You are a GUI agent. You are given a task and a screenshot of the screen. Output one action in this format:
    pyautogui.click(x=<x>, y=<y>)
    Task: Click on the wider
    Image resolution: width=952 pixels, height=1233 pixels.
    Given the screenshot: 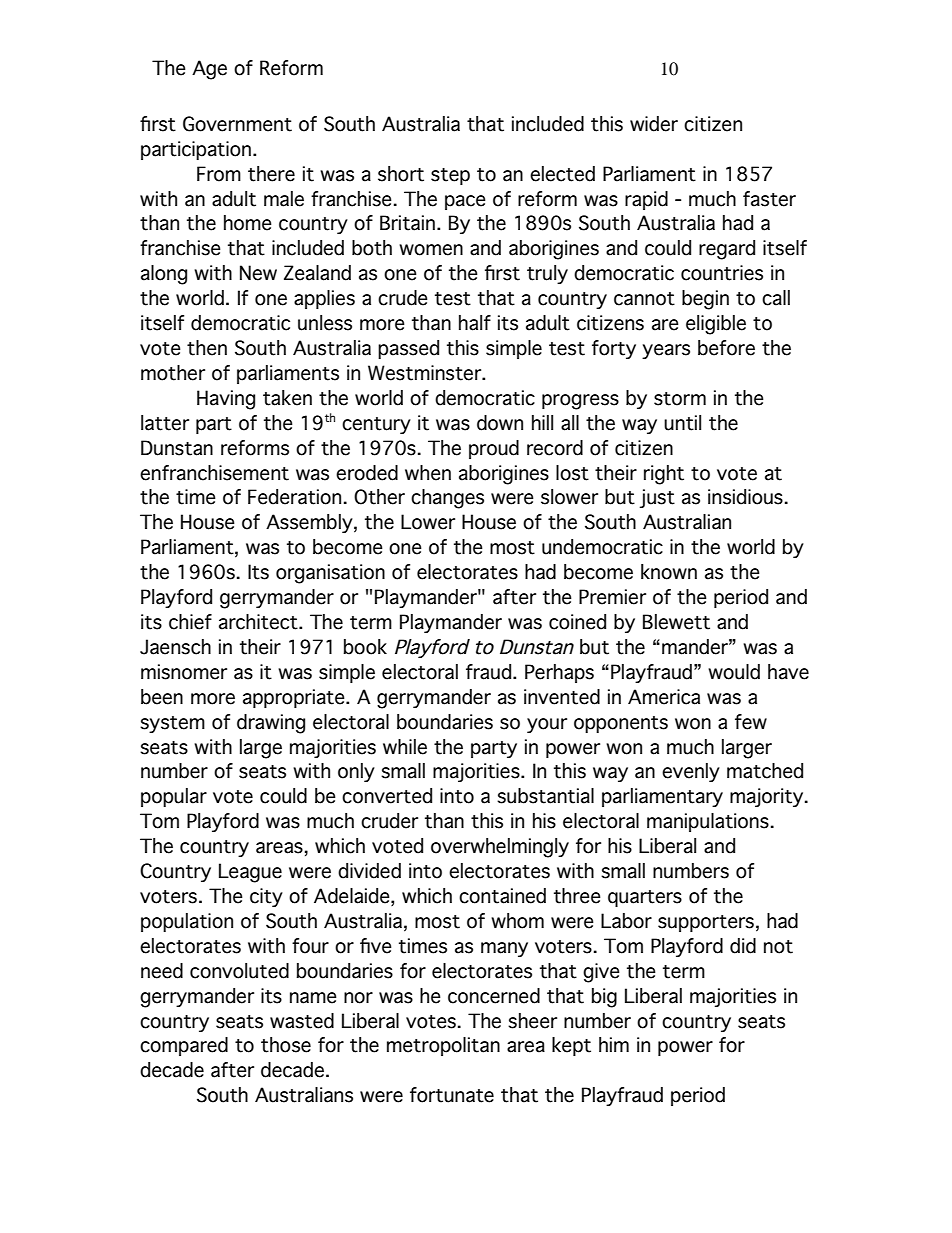 What is the action you would take?
    pyautogui.click(x=654, y=124)
